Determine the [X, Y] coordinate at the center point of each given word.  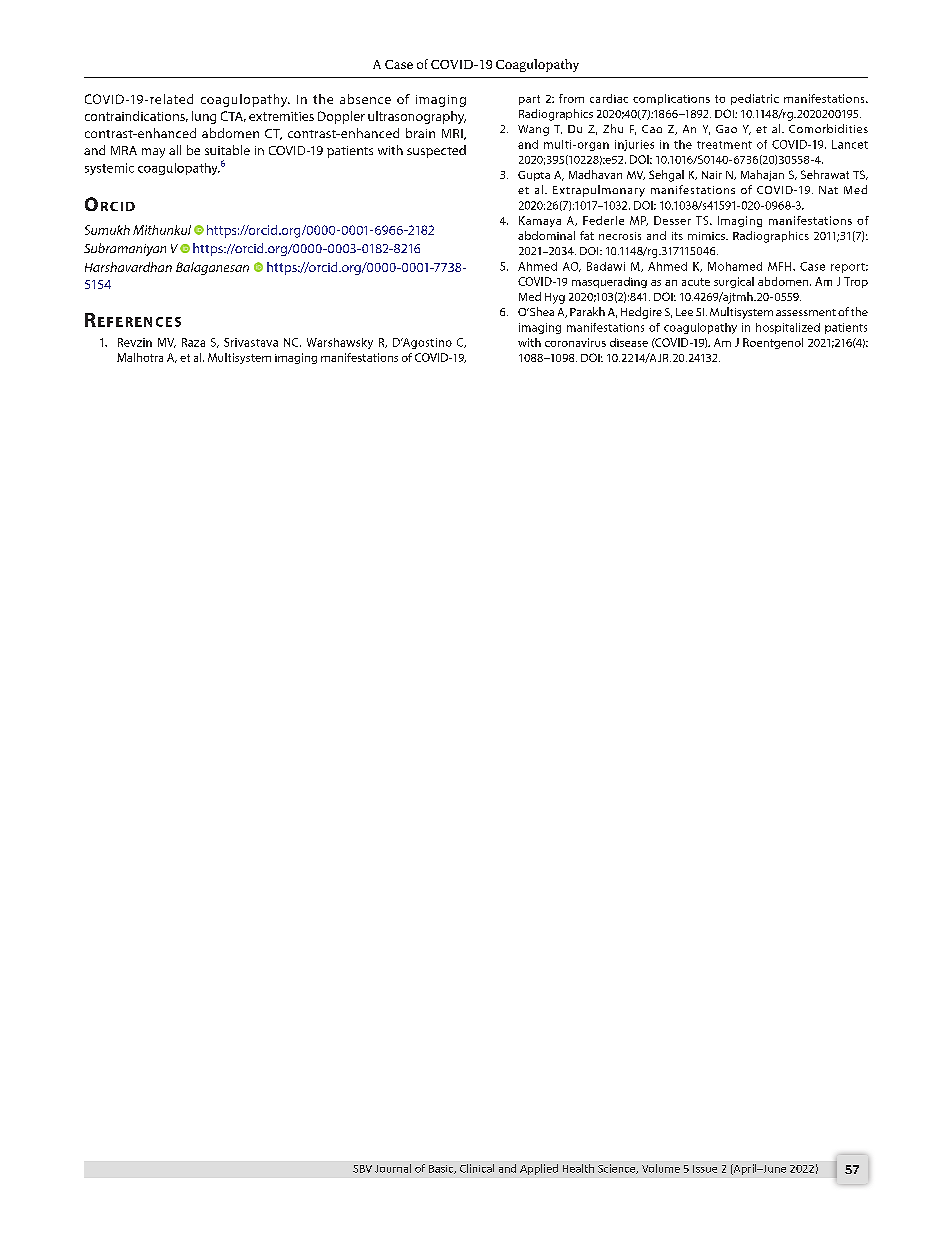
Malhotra [140, 357]
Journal [393, 1168]
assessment [806, 312]
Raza [193, 342]
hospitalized [788, 328]
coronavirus [575, 342]
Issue [705, 1169]
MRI [453, 134]
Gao [726, 129]
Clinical [477, 1168]
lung [204, 117]
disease [629, 342]
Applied [539, 1169]
